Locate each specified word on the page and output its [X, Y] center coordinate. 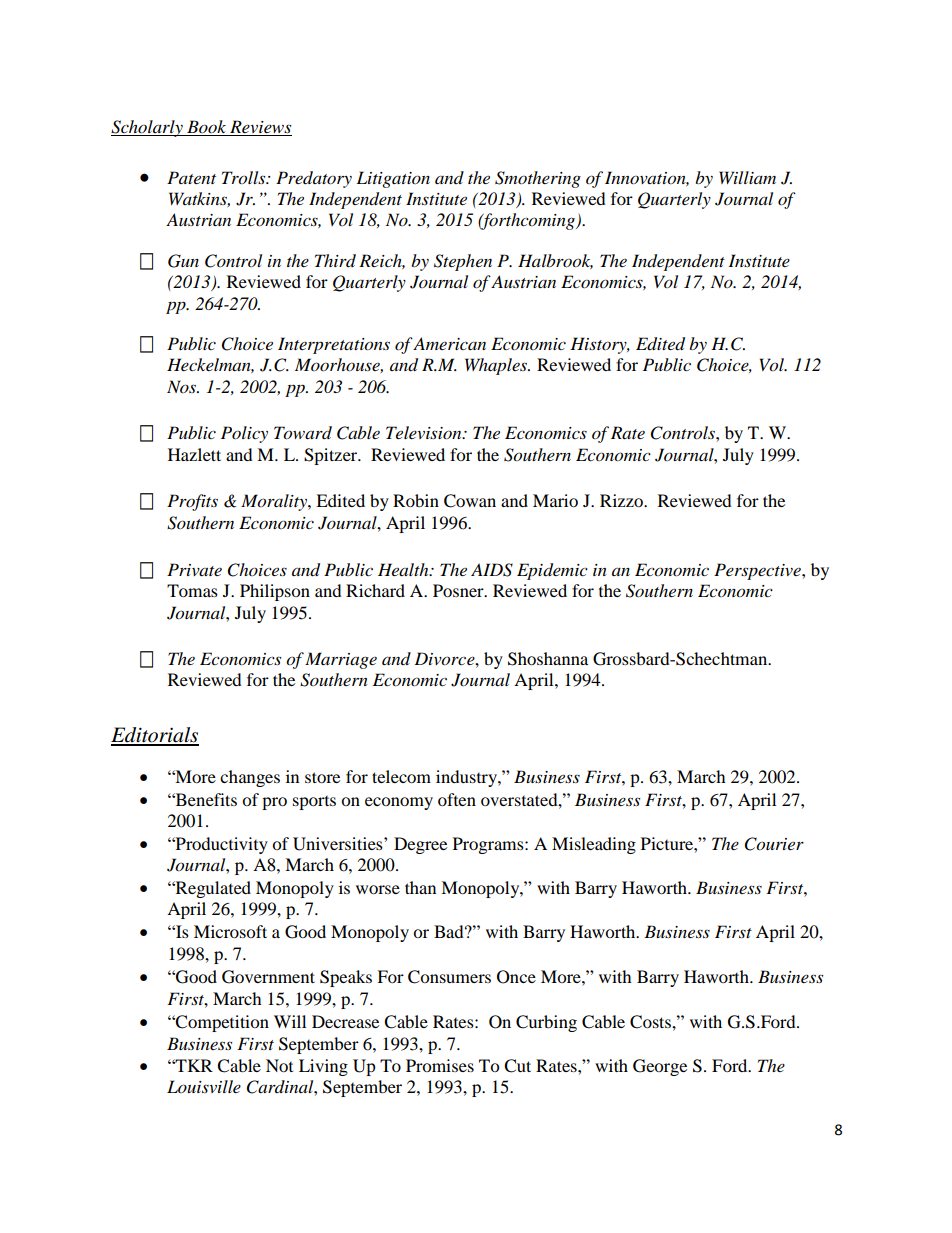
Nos [183, 386]
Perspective [758, 571]
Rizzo [623, 500]
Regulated [212, 889]
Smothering [538, 179]
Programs [489, 845]
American [449, 343]
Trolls [245, 178]
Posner [459, 590]
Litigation [393, 179]
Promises [440, 1065]
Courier [774, 844]
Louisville [204, 1086]
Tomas [192, 590]
